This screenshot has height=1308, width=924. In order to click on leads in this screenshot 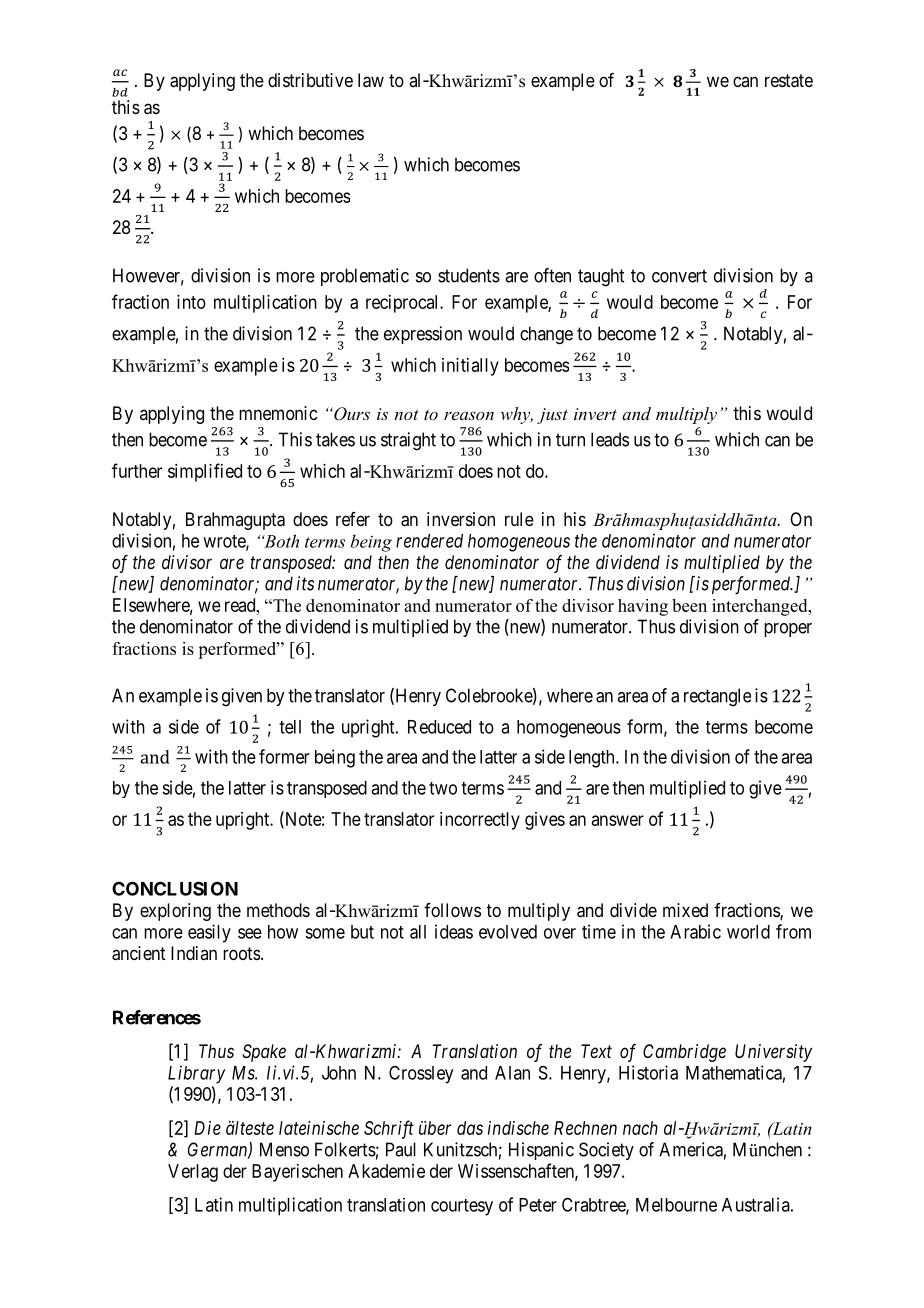, I will do `click(610, 439)`.
